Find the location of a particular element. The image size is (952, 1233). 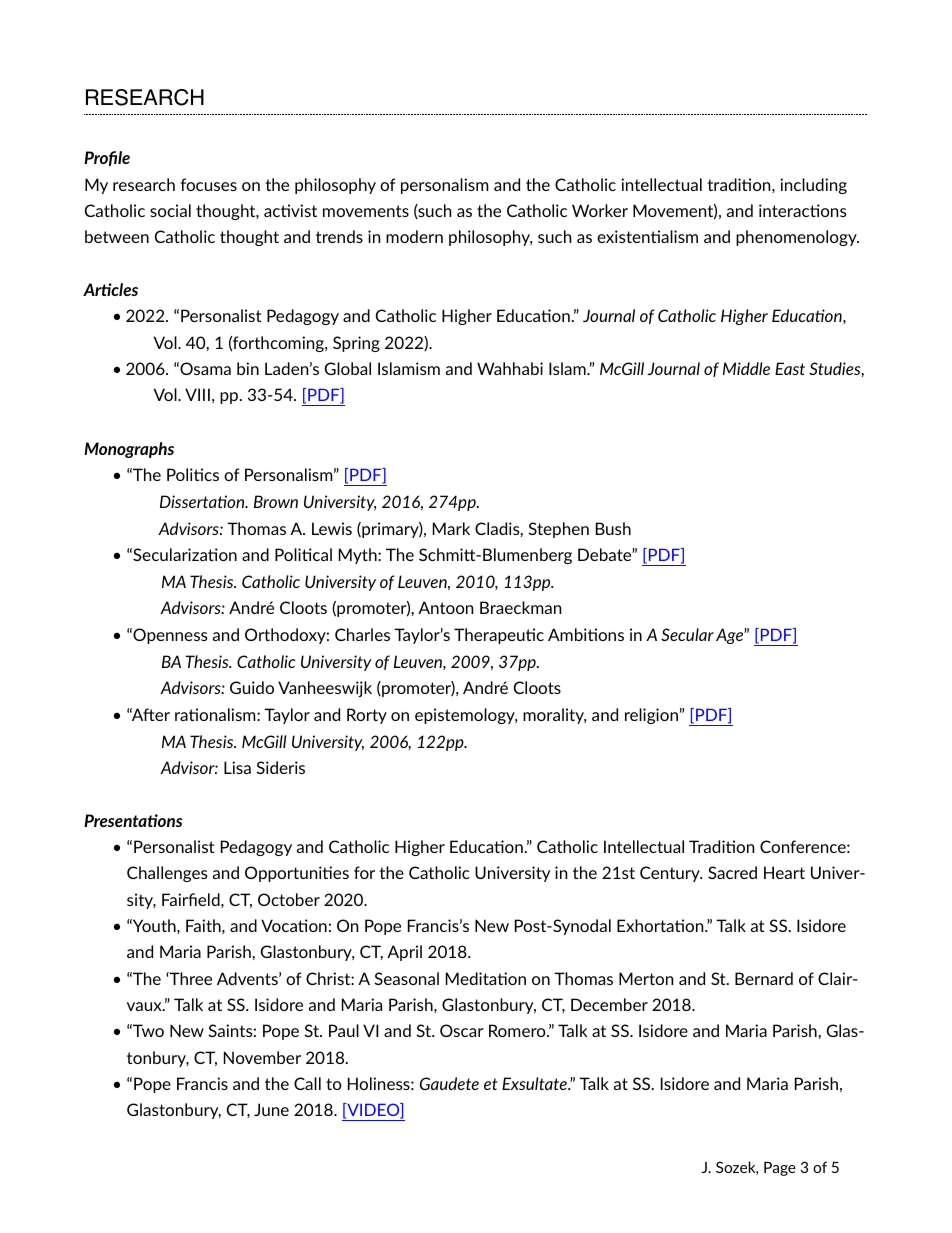

religion is located at coordinates (651, 716).
